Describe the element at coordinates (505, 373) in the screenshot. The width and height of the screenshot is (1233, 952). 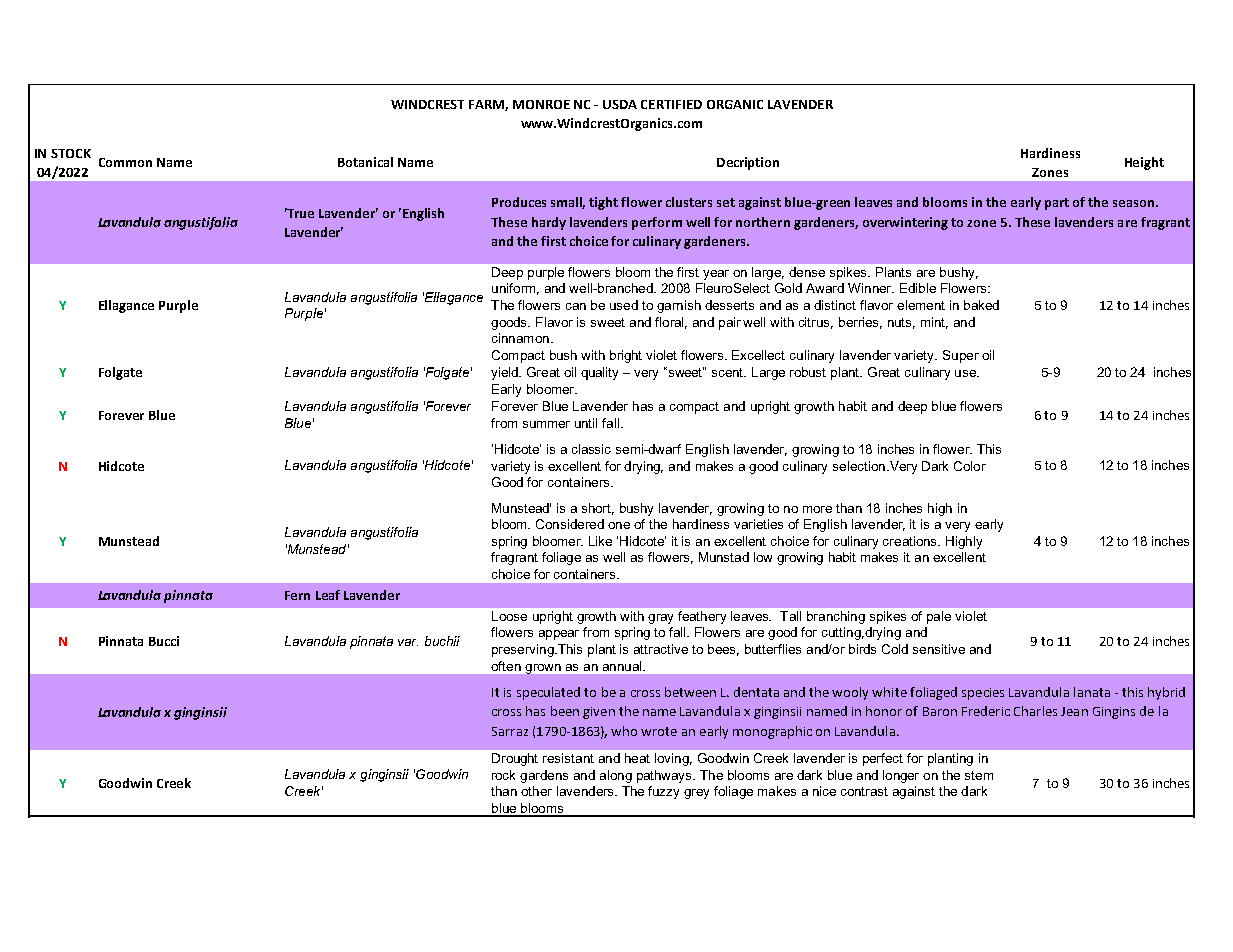
I see `yield` at that location.
